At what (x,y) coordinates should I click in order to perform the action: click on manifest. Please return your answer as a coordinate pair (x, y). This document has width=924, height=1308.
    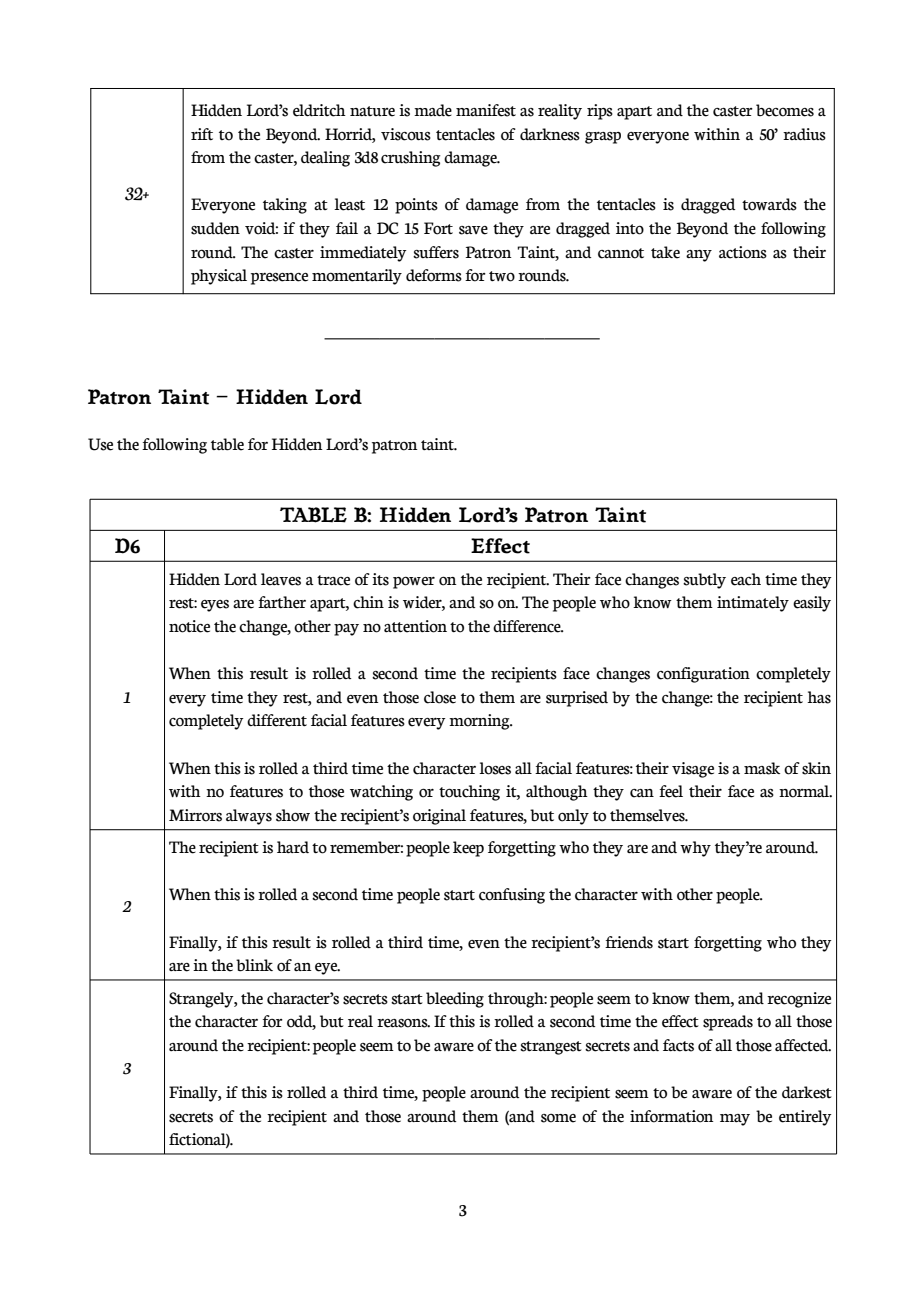
    Looking at the image, I should click on (486, 110).
